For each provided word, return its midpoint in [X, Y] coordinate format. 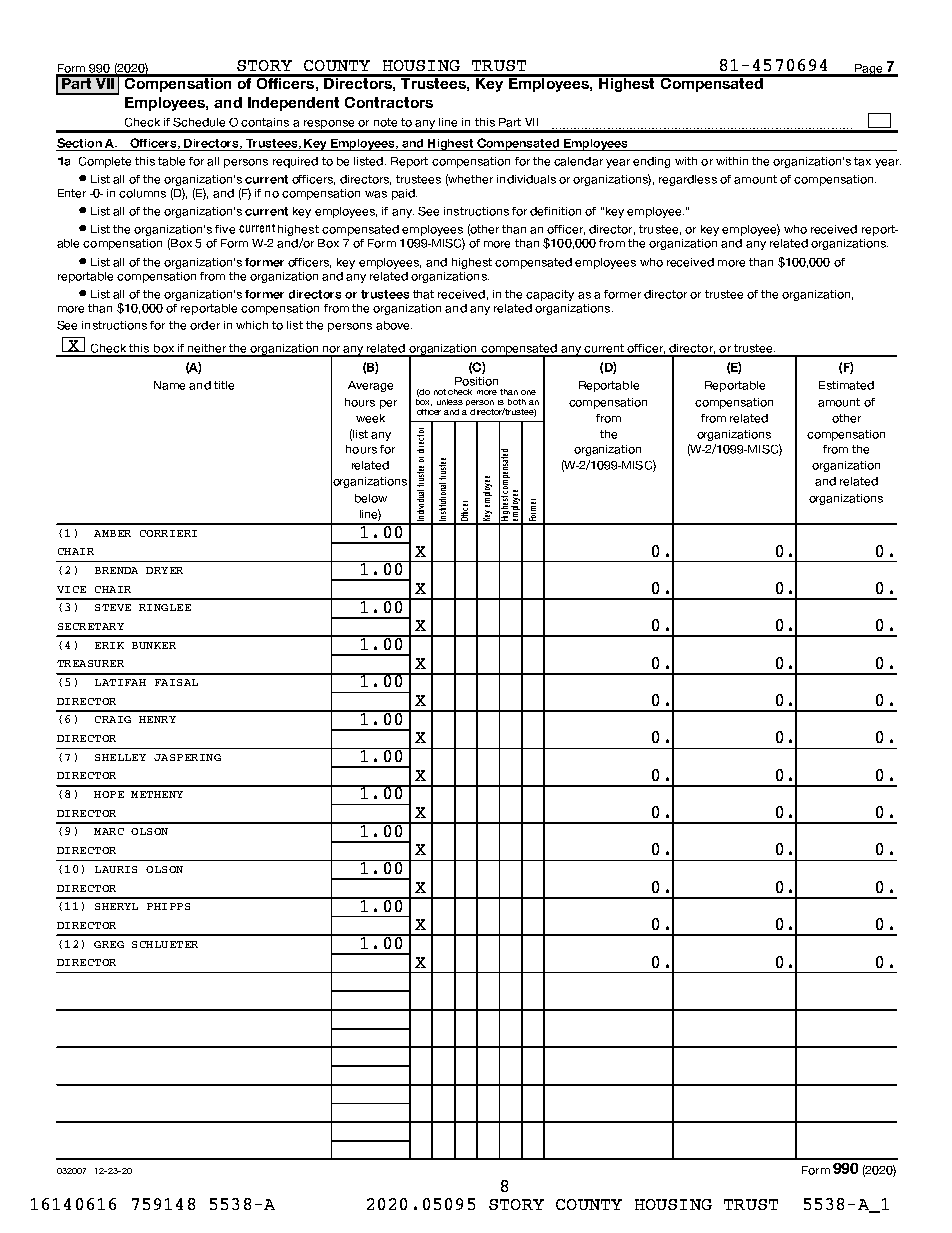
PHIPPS [168, 906]
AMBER [112, 533]
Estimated [846, 385]
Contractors [389, 102]
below [371, 498]
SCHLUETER [165, 944]
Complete [105, 162]
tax [862, 161]
